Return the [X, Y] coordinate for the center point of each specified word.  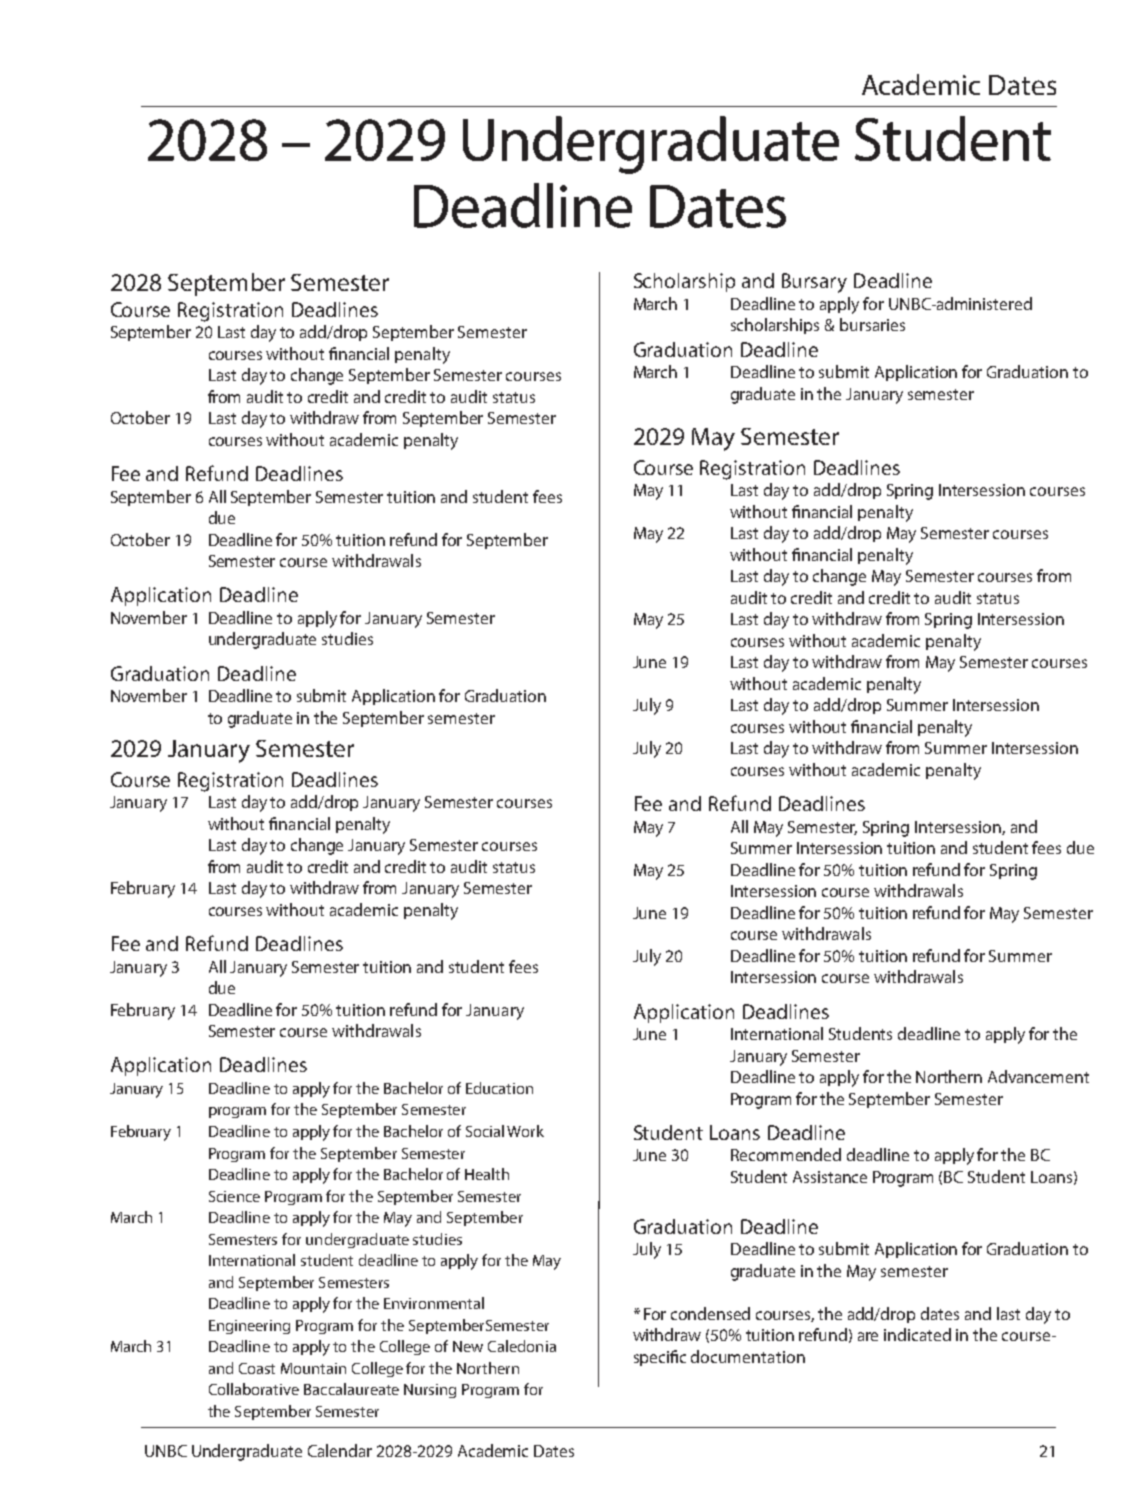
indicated [917, 1334]
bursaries [872, 324]
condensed [710, 1313]
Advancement [1038, 1076]
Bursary [814, 283]
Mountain [313, 1368]
